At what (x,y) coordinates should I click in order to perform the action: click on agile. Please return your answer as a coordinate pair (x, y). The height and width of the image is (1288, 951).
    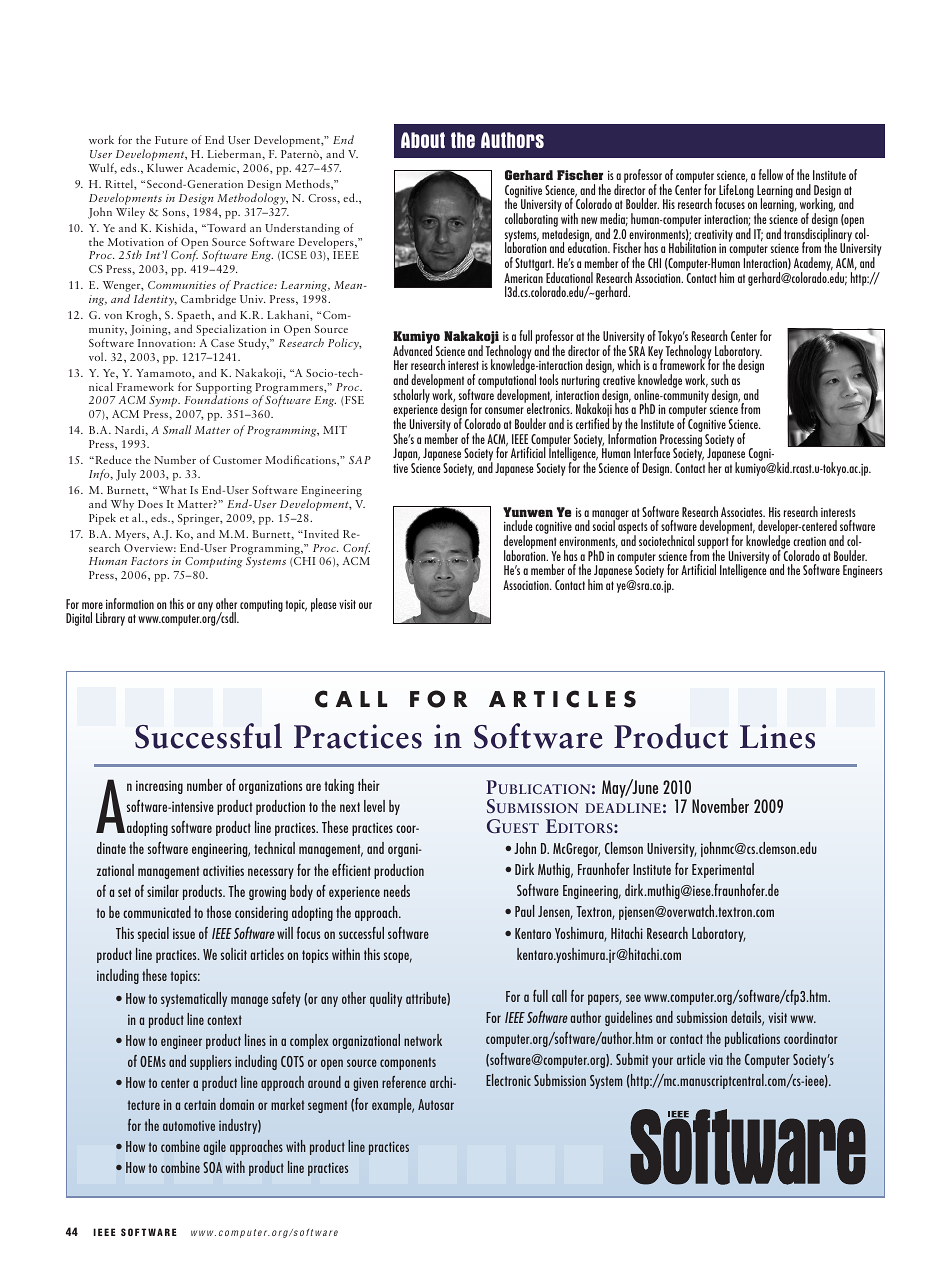
    Looking at the image, I should click on (214, 1147).
